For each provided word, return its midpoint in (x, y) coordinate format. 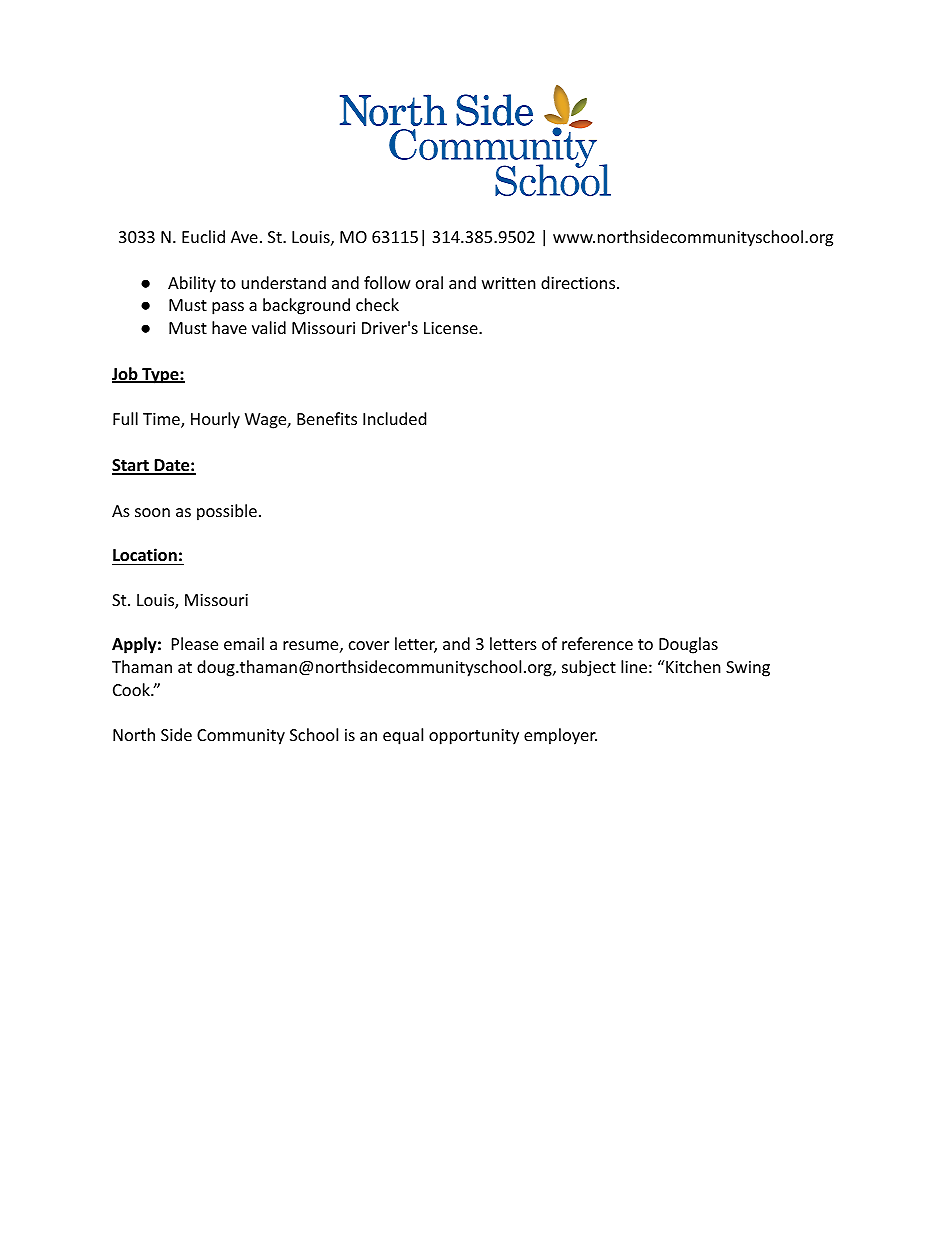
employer (560, 736)
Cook (132, 689)
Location (145, 555)
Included (394, 418)
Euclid (203, 236)
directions (578, 282)
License (452, 328)
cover (369, 645)
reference (597, 643)
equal (403, 736)
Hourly (215, 420)
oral (429, 282)
